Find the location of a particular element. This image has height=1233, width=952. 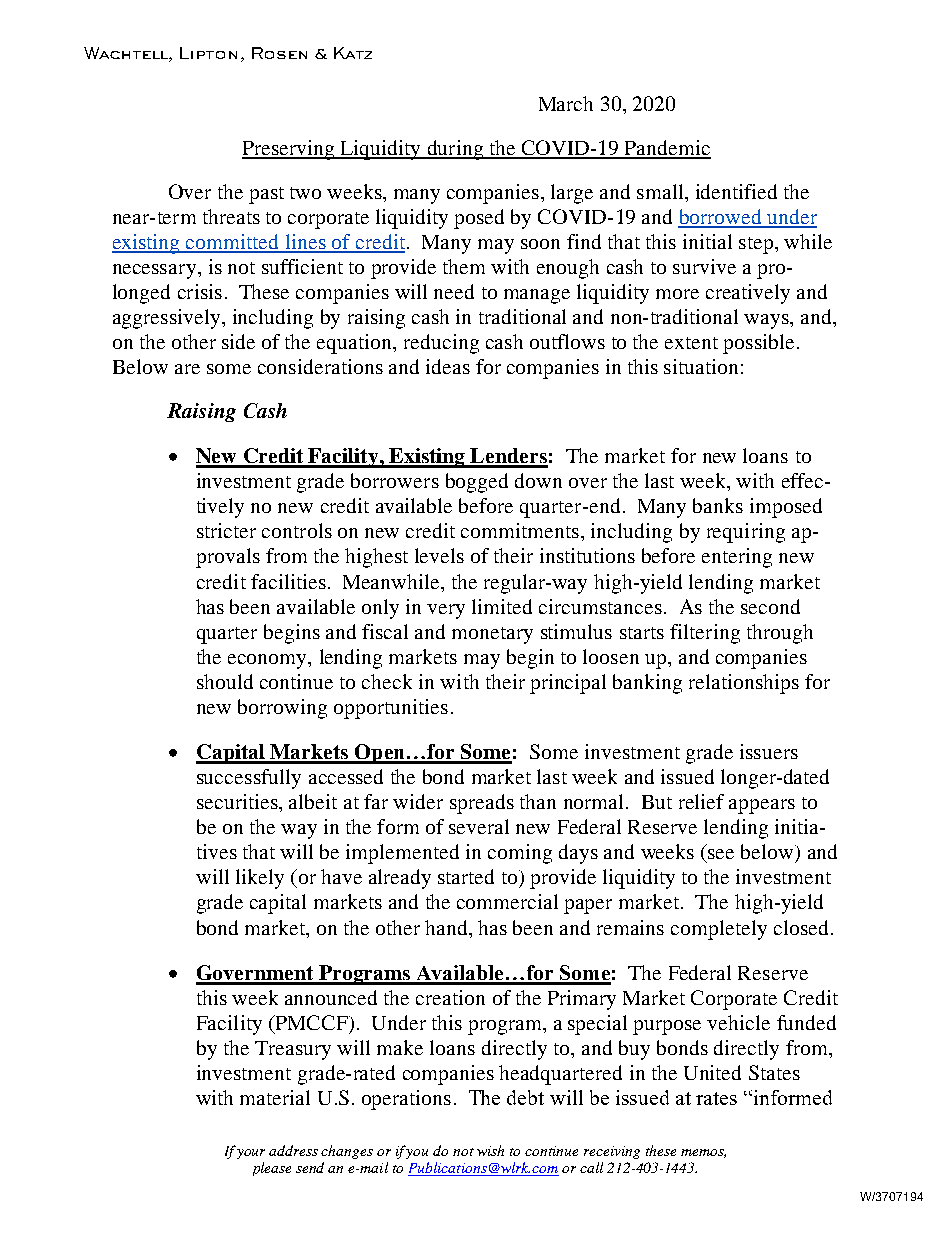

during is located at coordinates (455, 150).
